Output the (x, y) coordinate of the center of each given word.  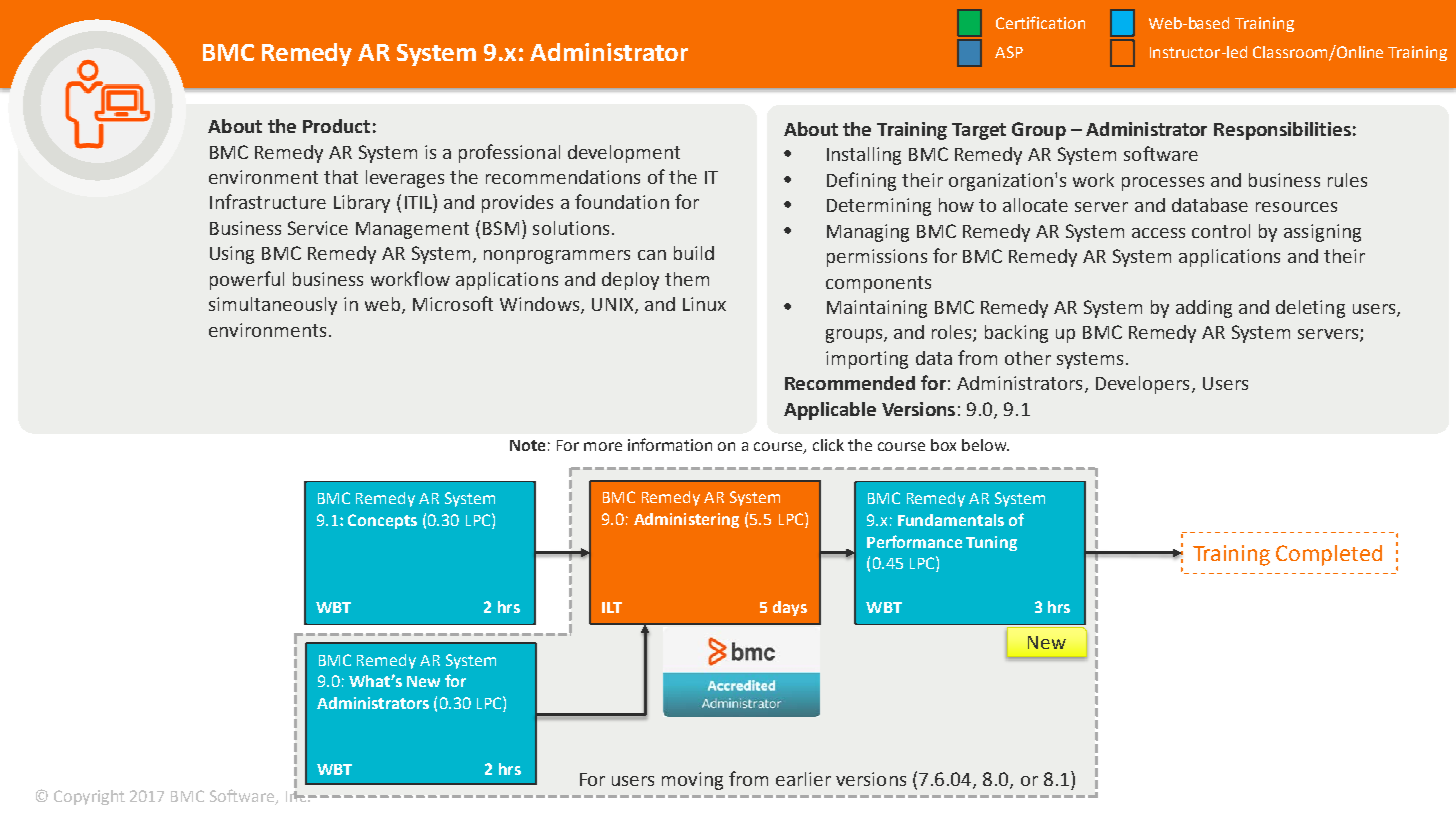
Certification (1040, 22)
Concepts (382, 521)
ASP (1009, 52)
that (341, 177)
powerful (247, 280)
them (687, 279)
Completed (1329, 555)
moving (692, 781)
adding (1204, 309)
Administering (686, 520)
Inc (296, 796)
